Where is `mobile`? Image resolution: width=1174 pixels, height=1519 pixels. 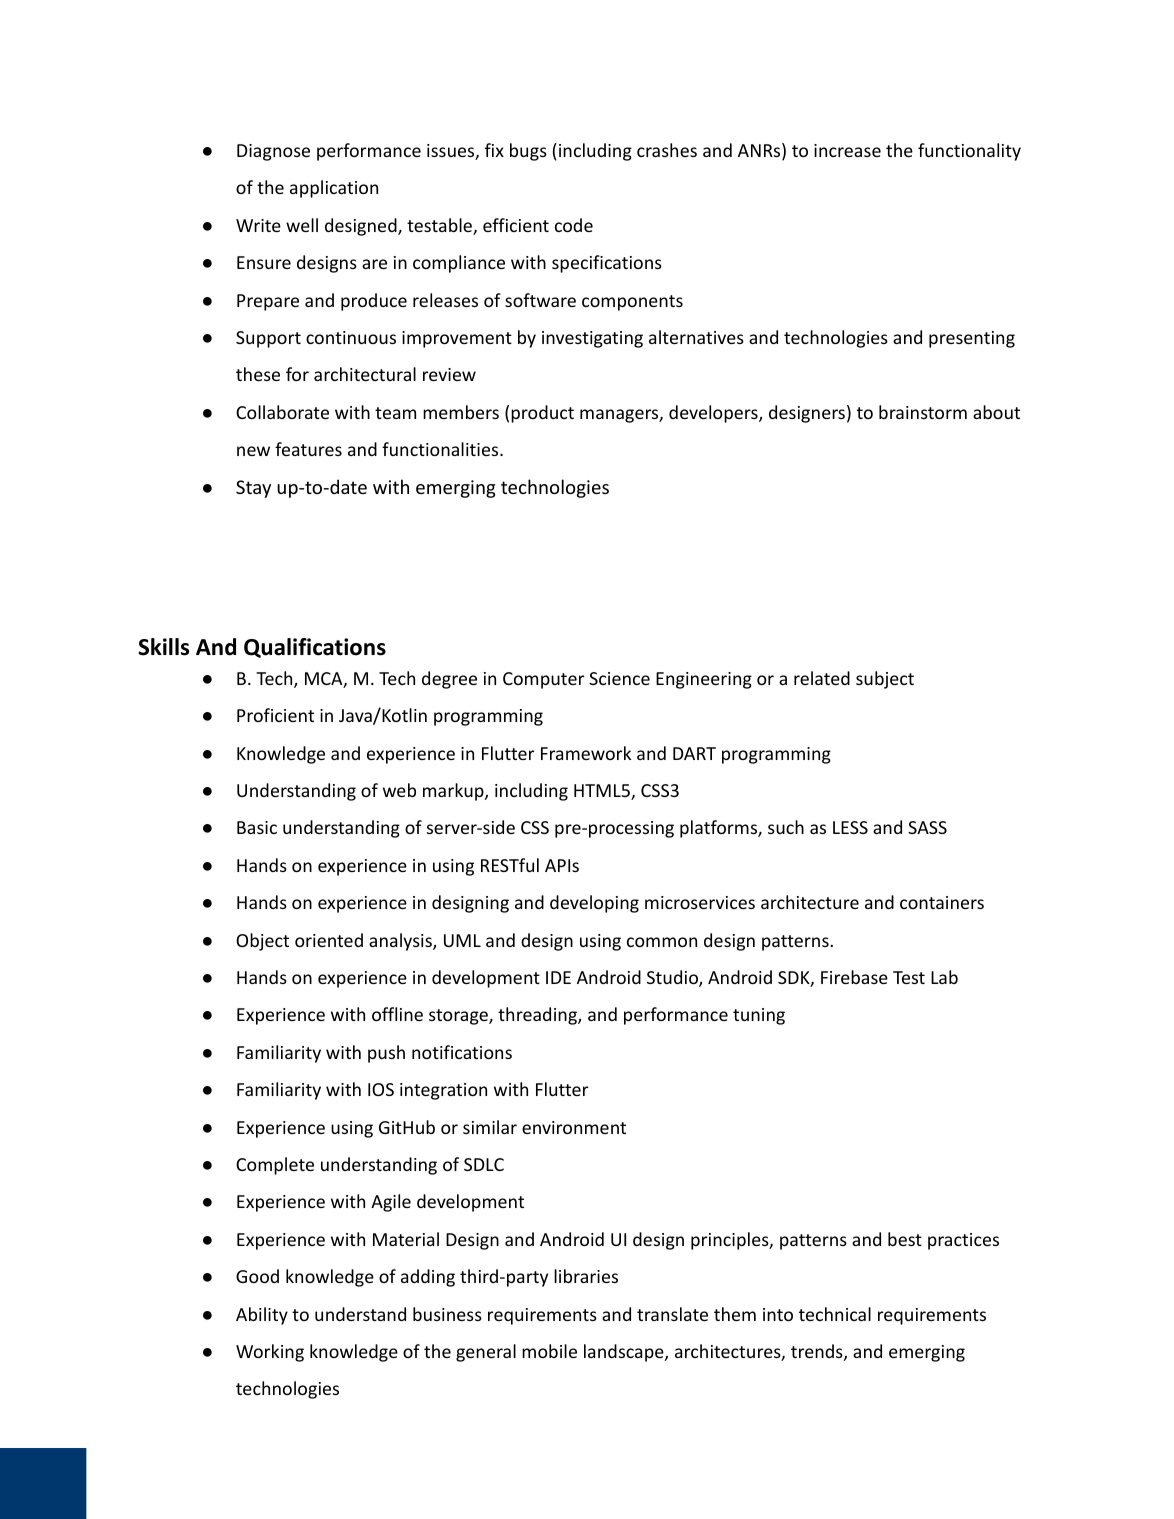
mobile is located at coordinates (549, 1351).
